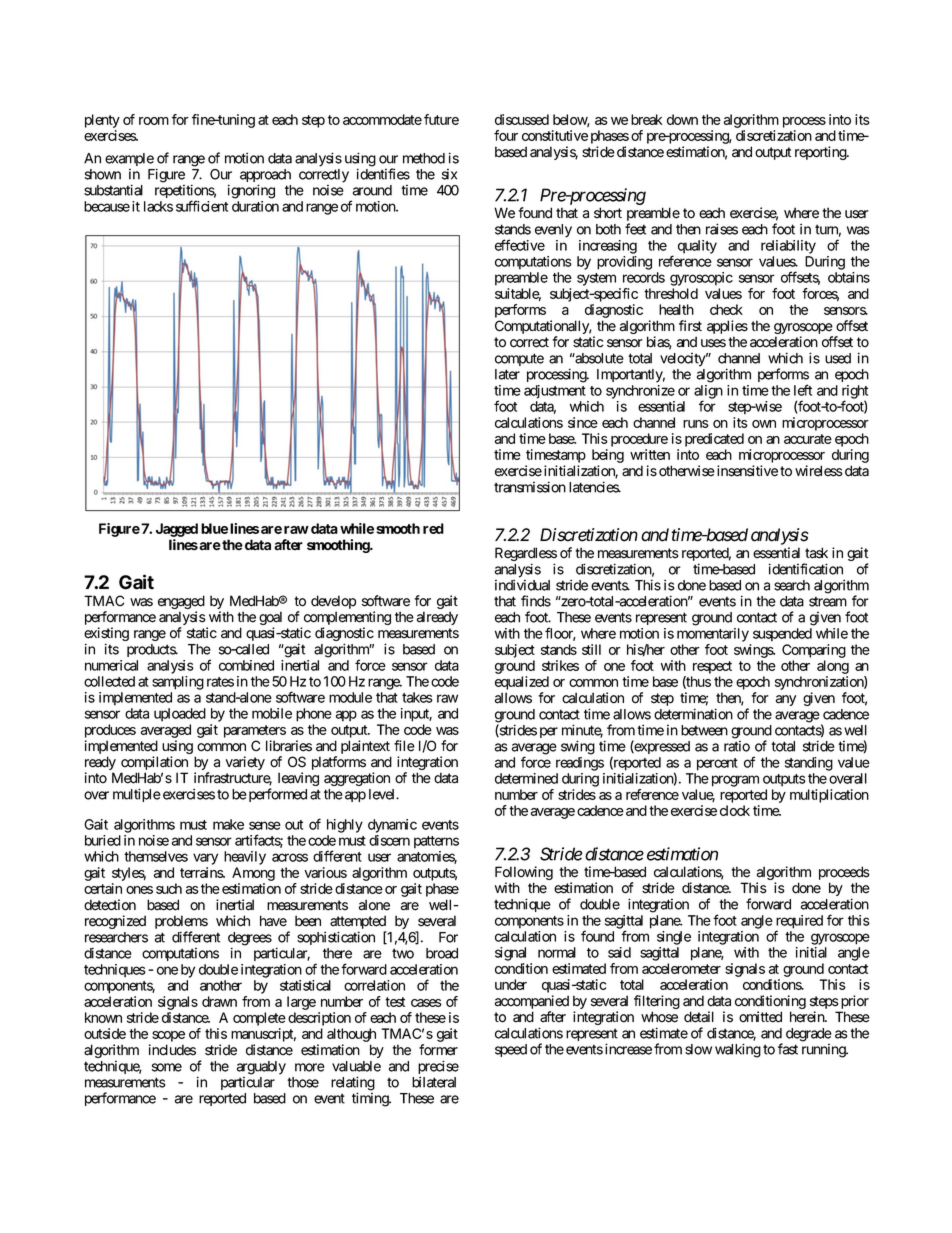 This screenshot has height=1233, width=952. I want to click on program, so click(735, 781).
